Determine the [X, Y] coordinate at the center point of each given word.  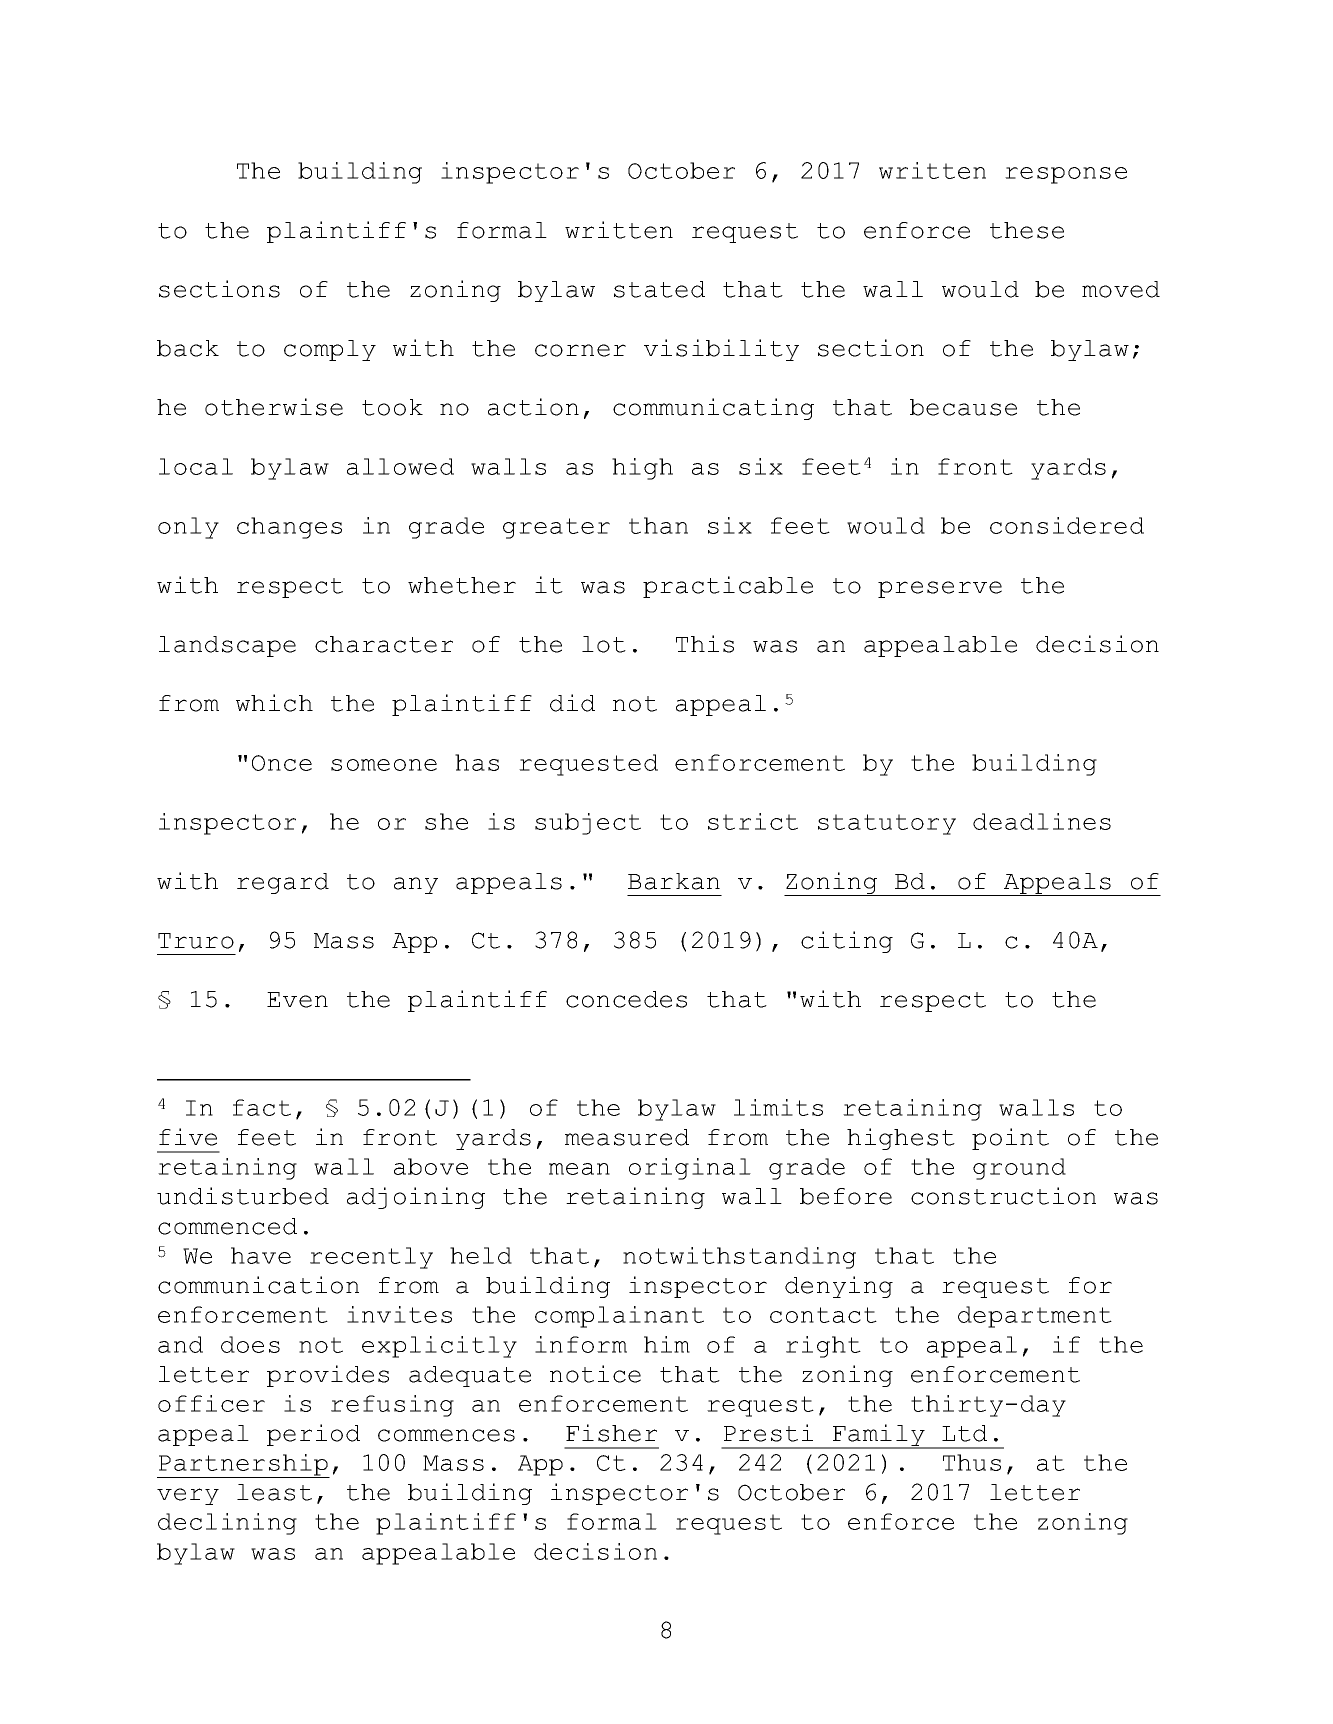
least [274, 1492]
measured [627, 1137]
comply [330, 350]
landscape [227, 646]
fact [262, 1107]
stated [659, 289]
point [1010, 1139]
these [1027, 230]
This [705, 644]
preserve [940, 589]
